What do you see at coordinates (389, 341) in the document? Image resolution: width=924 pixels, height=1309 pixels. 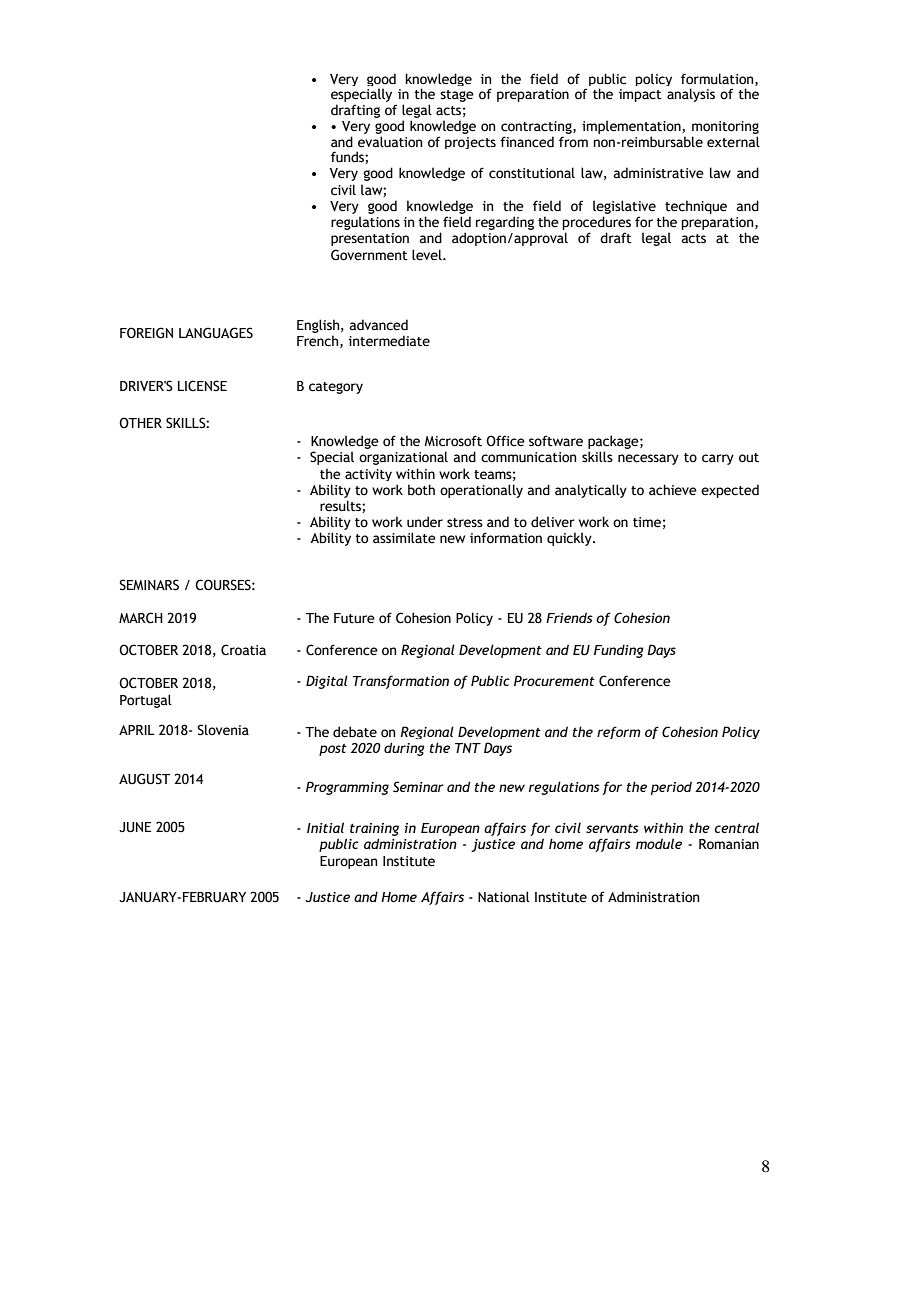 I see `intermediate` at bounding box center [389, 341].
